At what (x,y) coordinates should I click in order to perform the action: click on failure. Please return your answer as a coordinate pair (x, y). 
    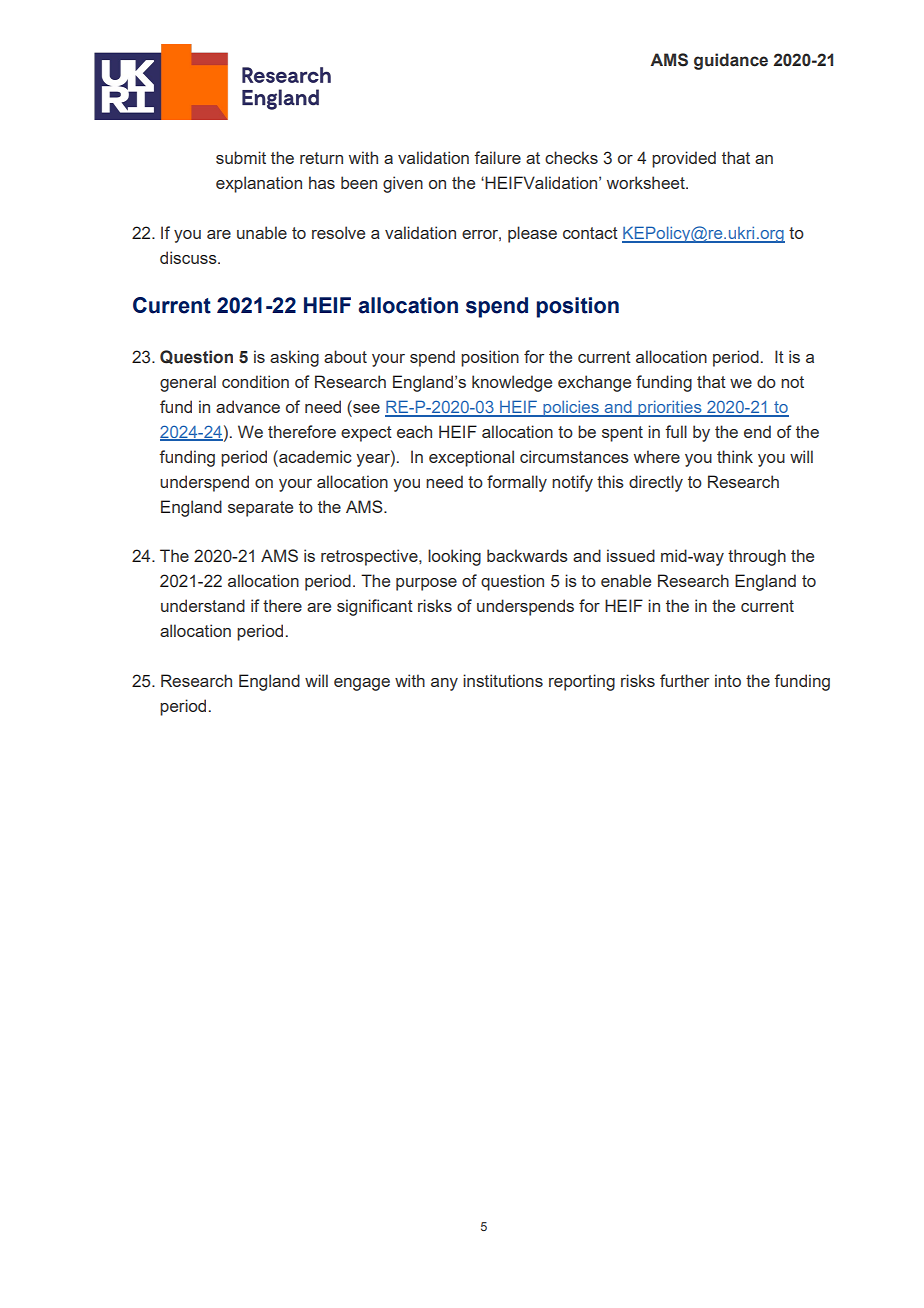
    Looking at the image, I should click on (497, 157).
